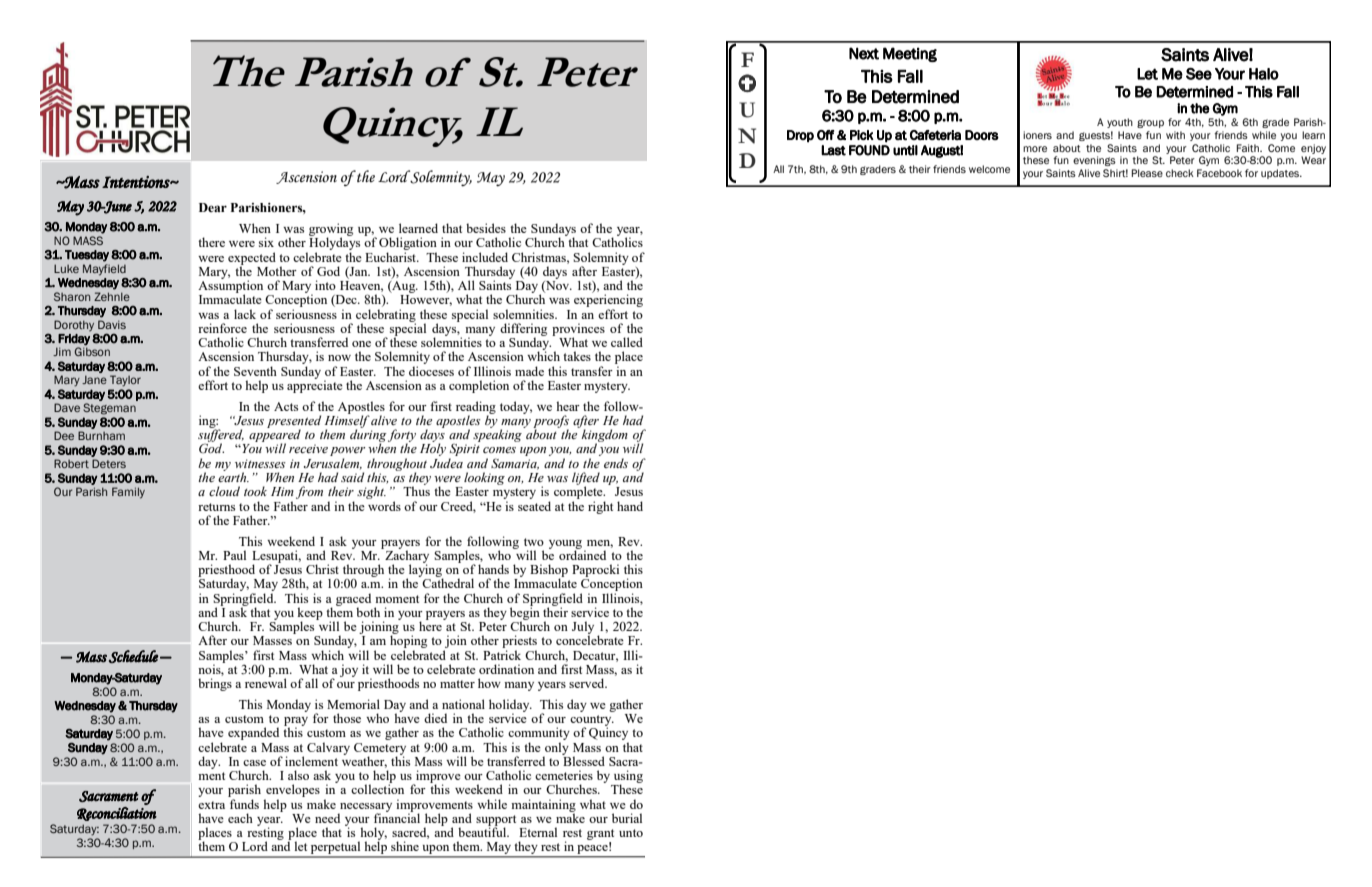  I want to click on Paul, so click(234, 555).
